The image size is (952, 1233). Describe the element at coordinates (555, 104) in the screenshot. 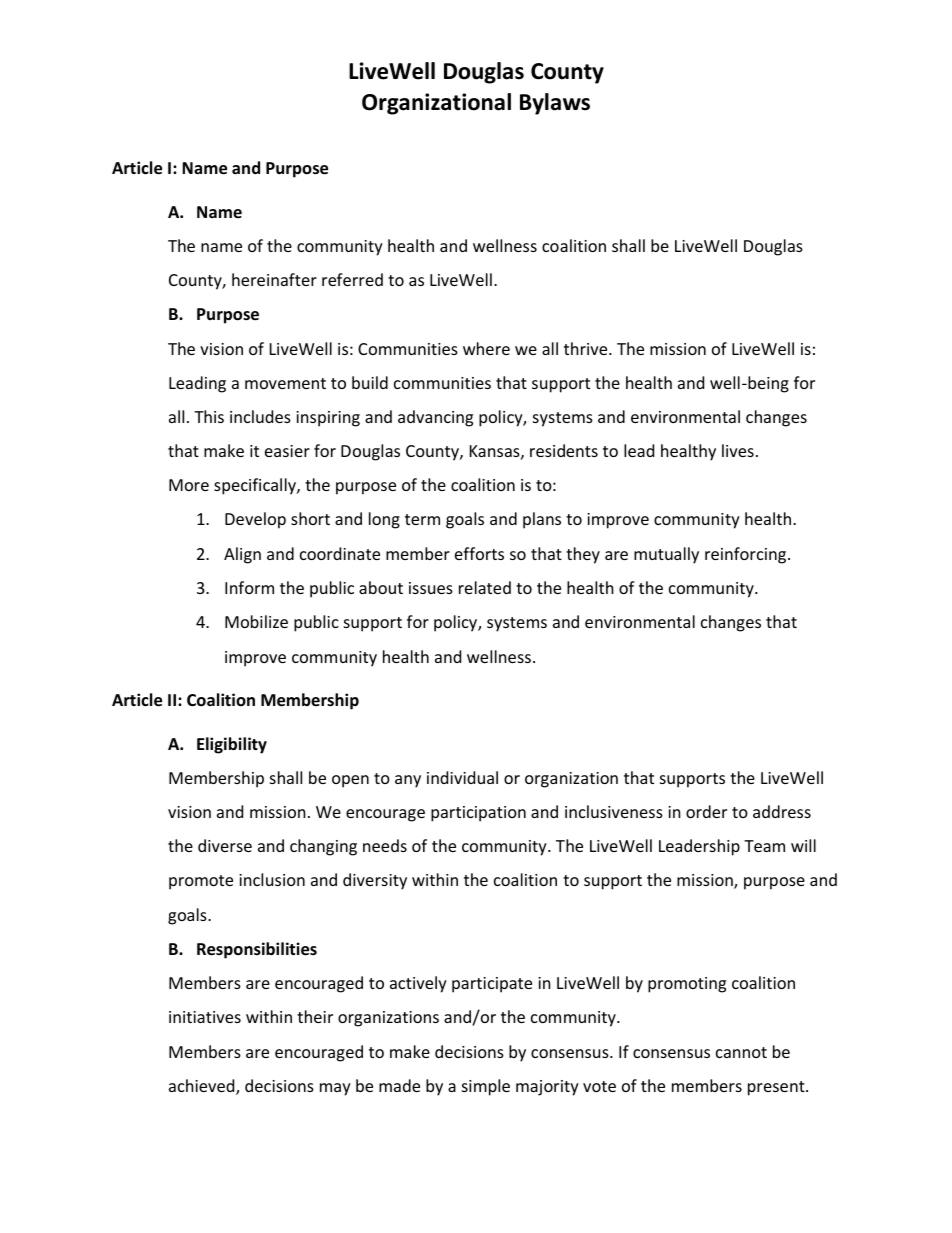

I see `Bylaws` at that location.
